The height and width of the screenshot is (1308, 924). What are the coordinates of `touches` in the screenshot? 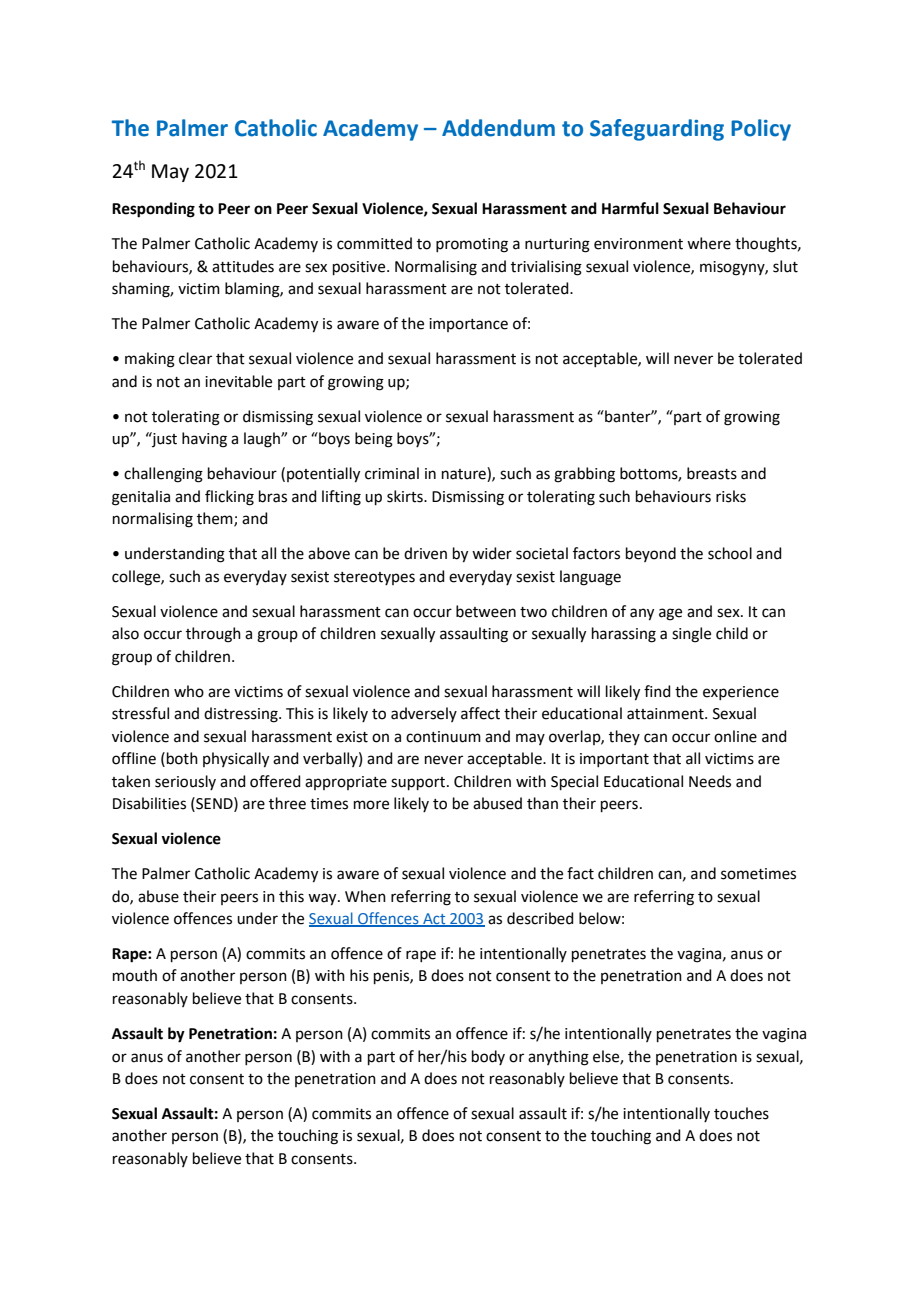 It's located at (741, 1113).
